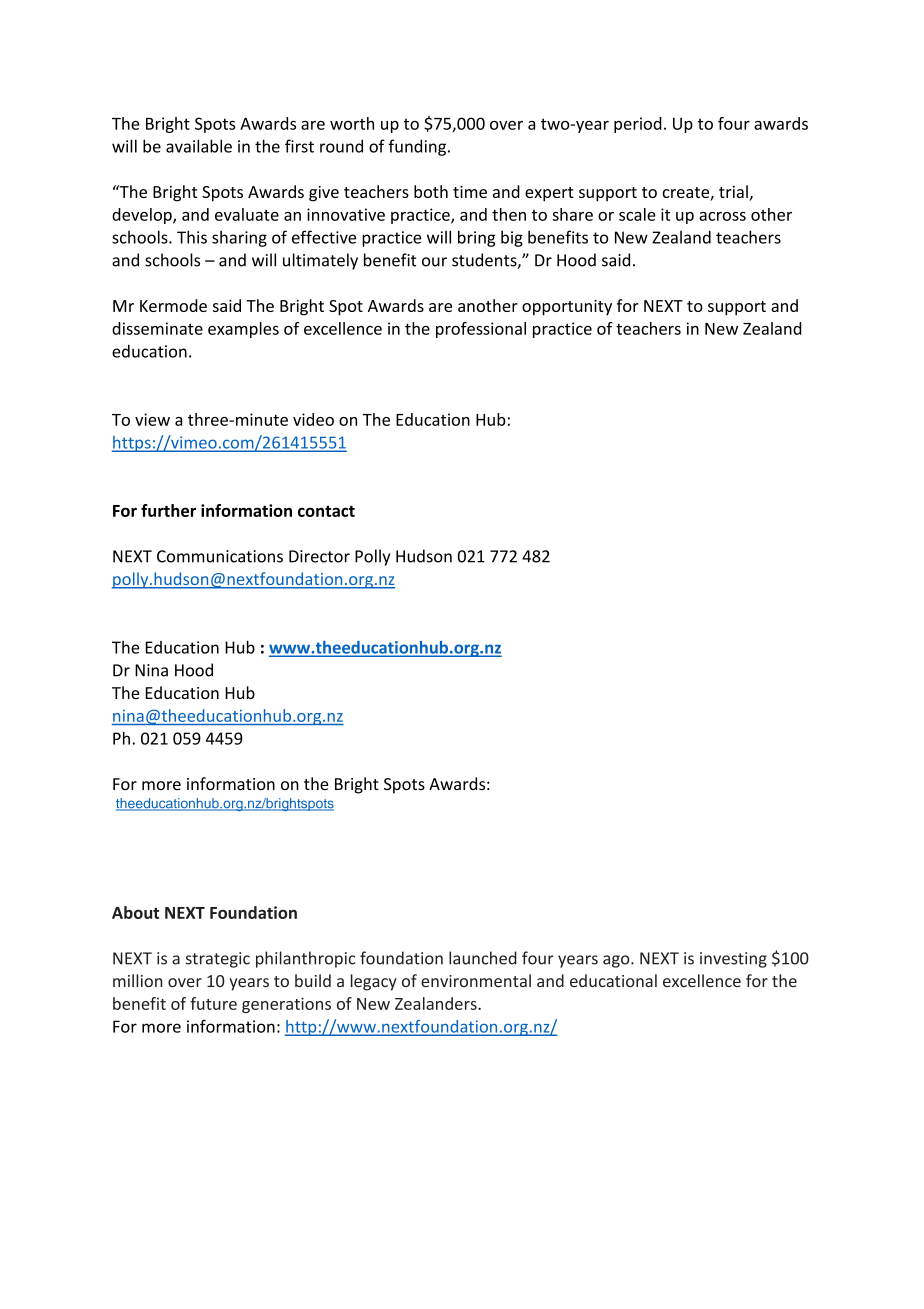 The height and width of the page is (1309, 924). What do you see at coordinates (617, 961) in the page?
I see `ago` at bounding box center [617, 961].
